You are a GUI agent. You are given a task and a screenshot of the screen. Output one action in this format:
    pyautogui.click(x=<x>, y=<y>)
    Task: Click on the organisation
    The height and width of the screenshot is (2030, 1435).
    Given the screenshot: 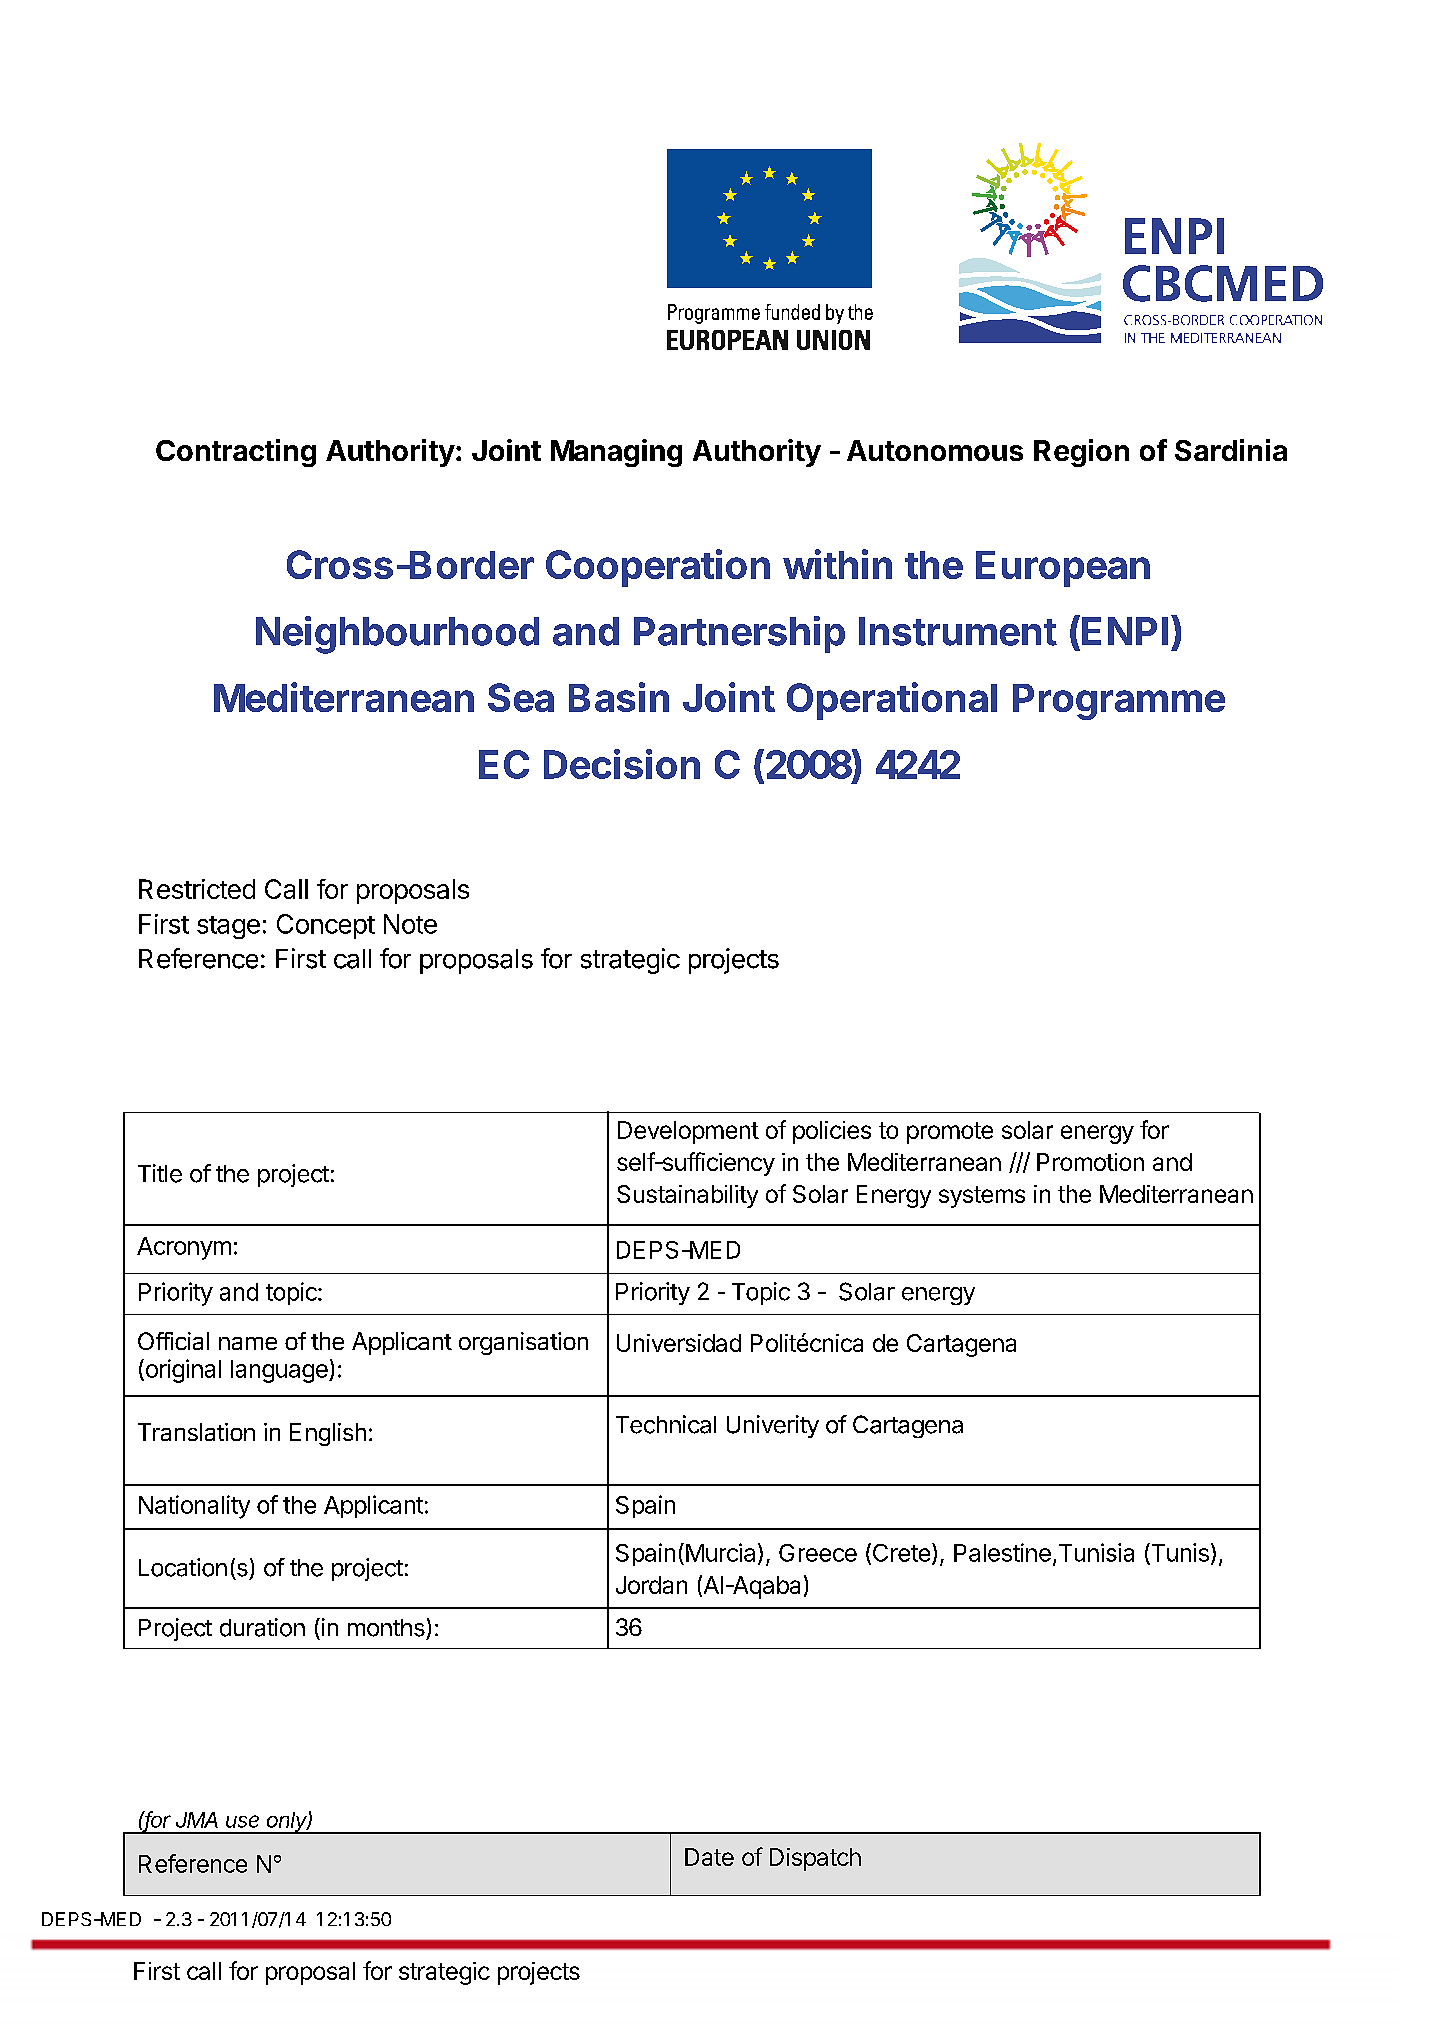 What is the action you would take?
    pyautogui.click(x=523, y=1343)
